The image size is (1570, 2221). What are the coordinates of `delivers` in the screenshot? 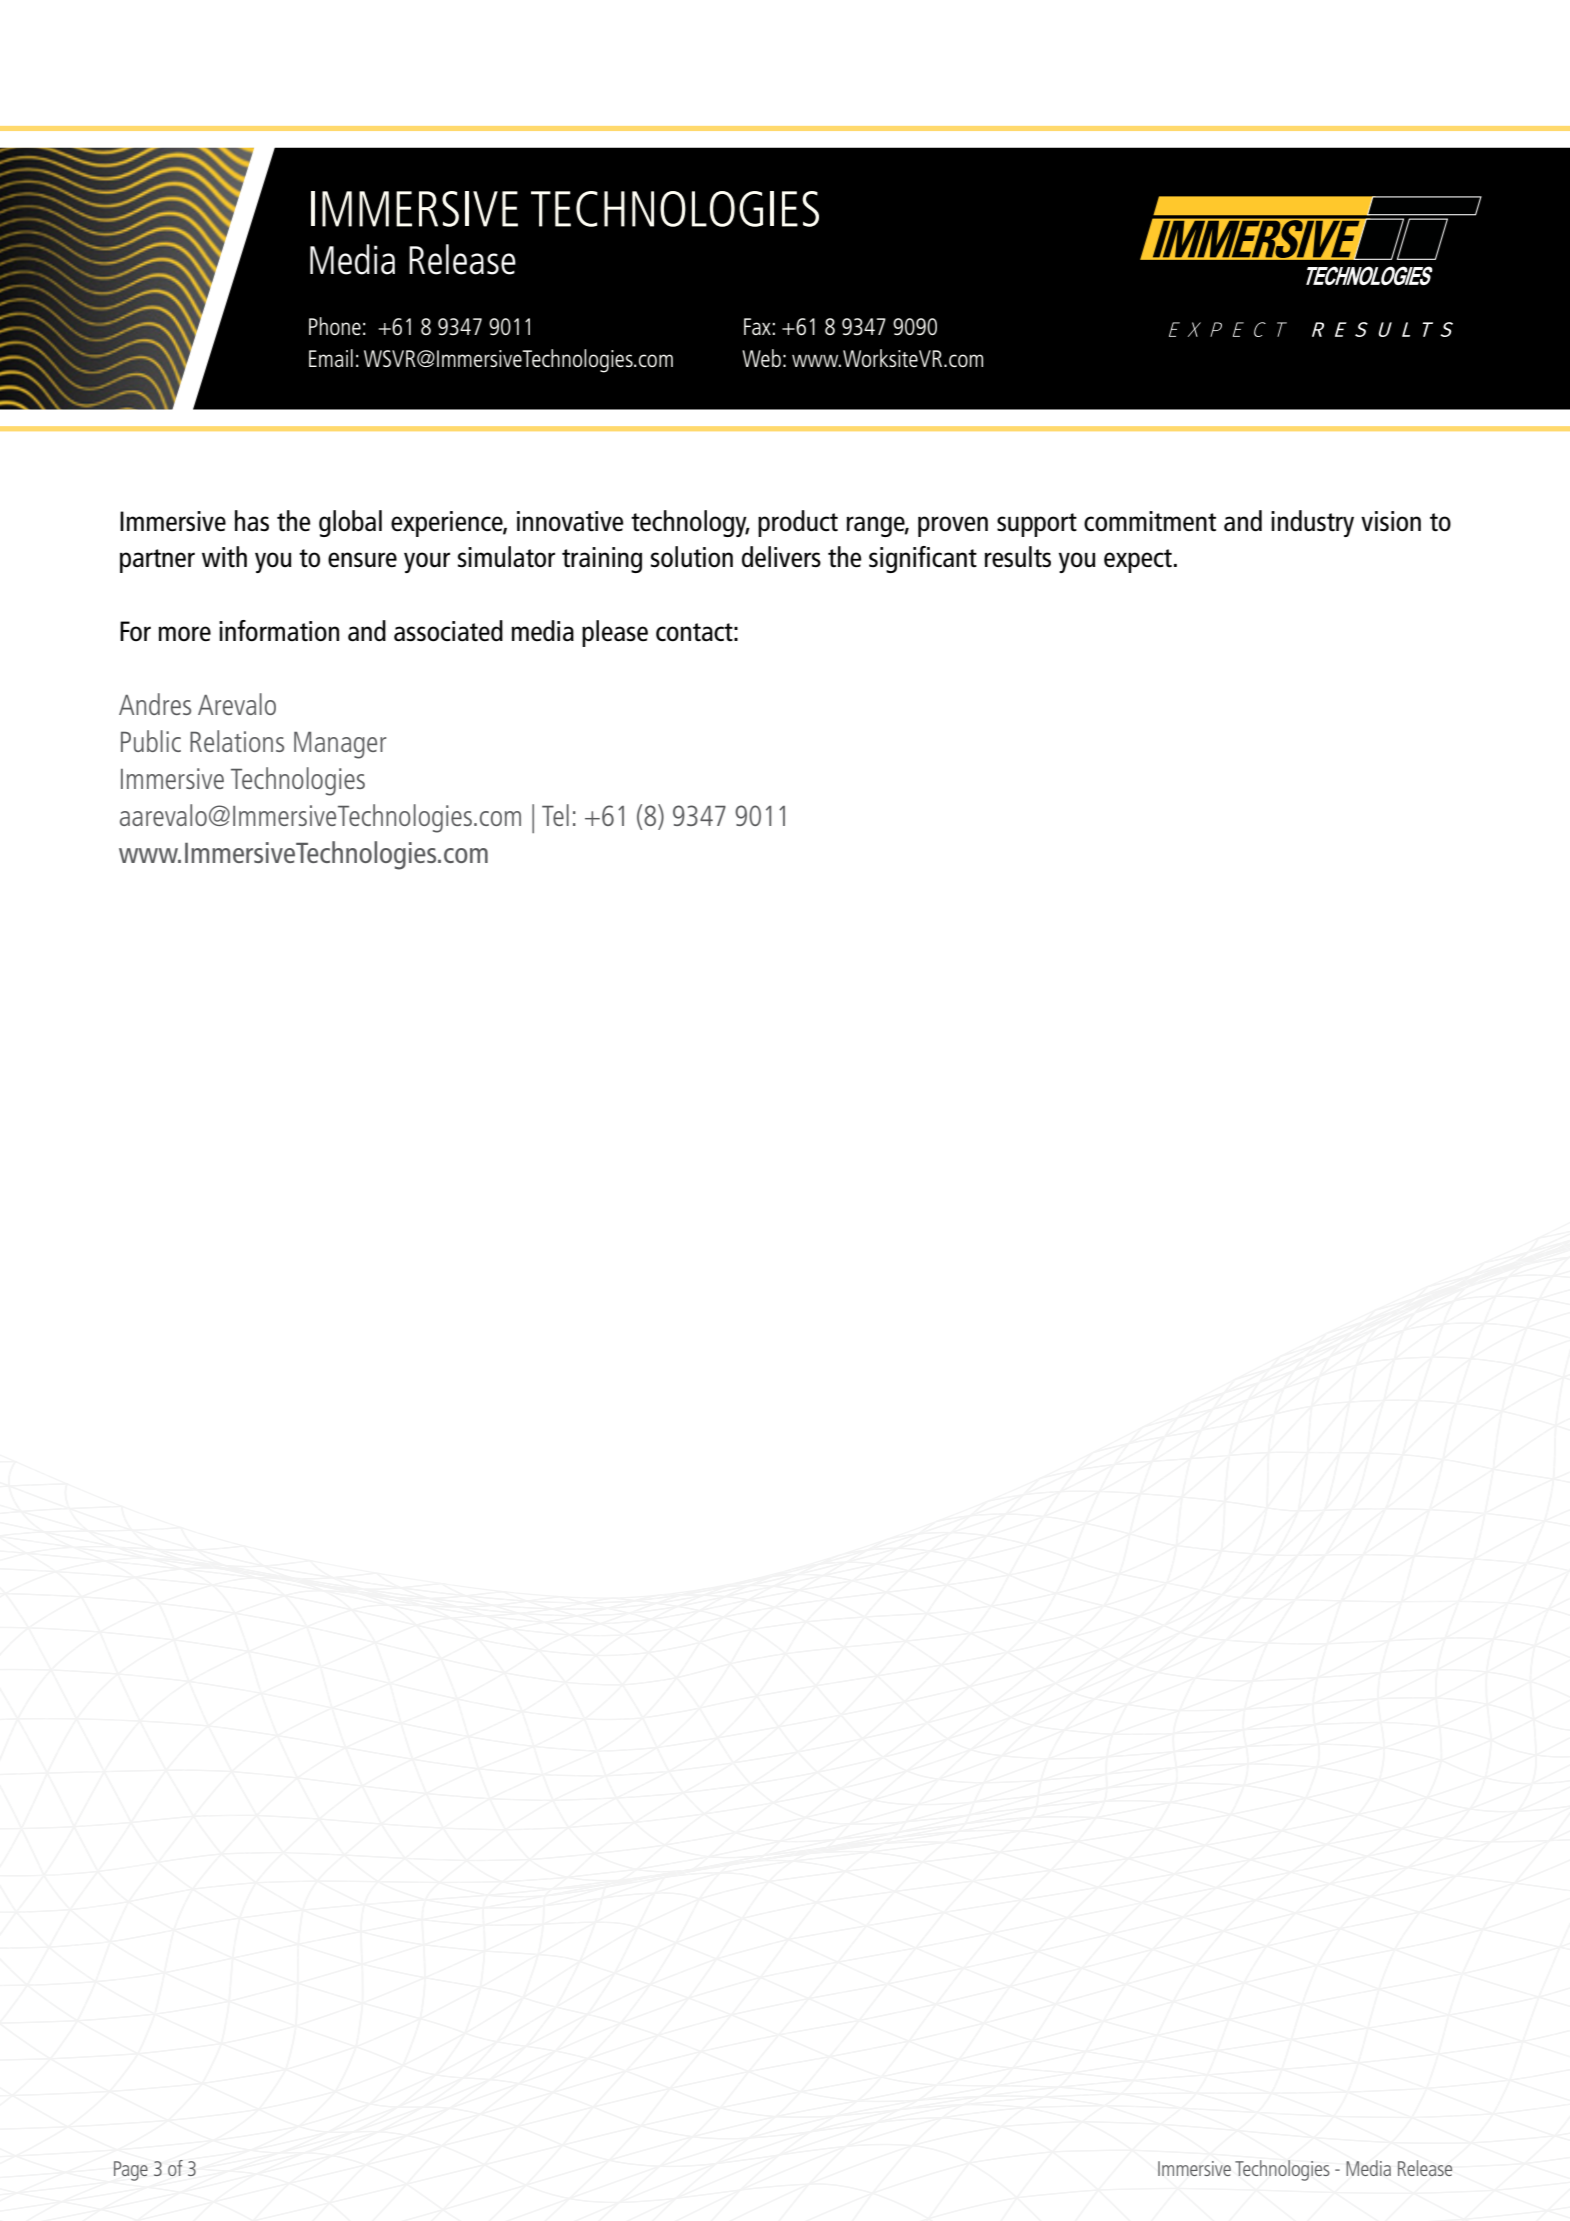 It's located at (781, 557).
